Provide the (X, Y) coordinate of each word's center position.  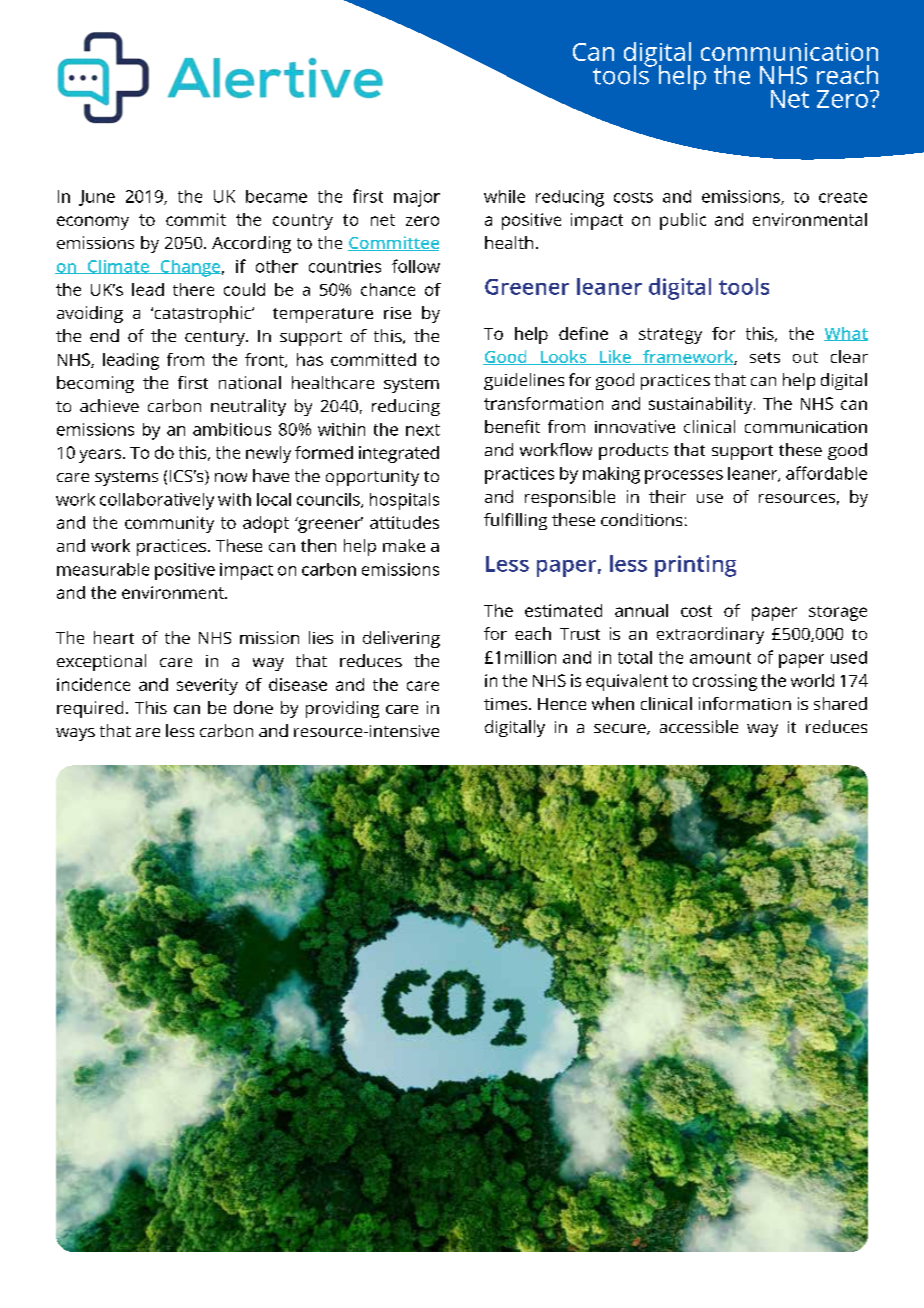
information (745, 703)
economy (93, 223)
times (507, 704)
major (417, 198)
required (90, 709)
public (683, 221)
